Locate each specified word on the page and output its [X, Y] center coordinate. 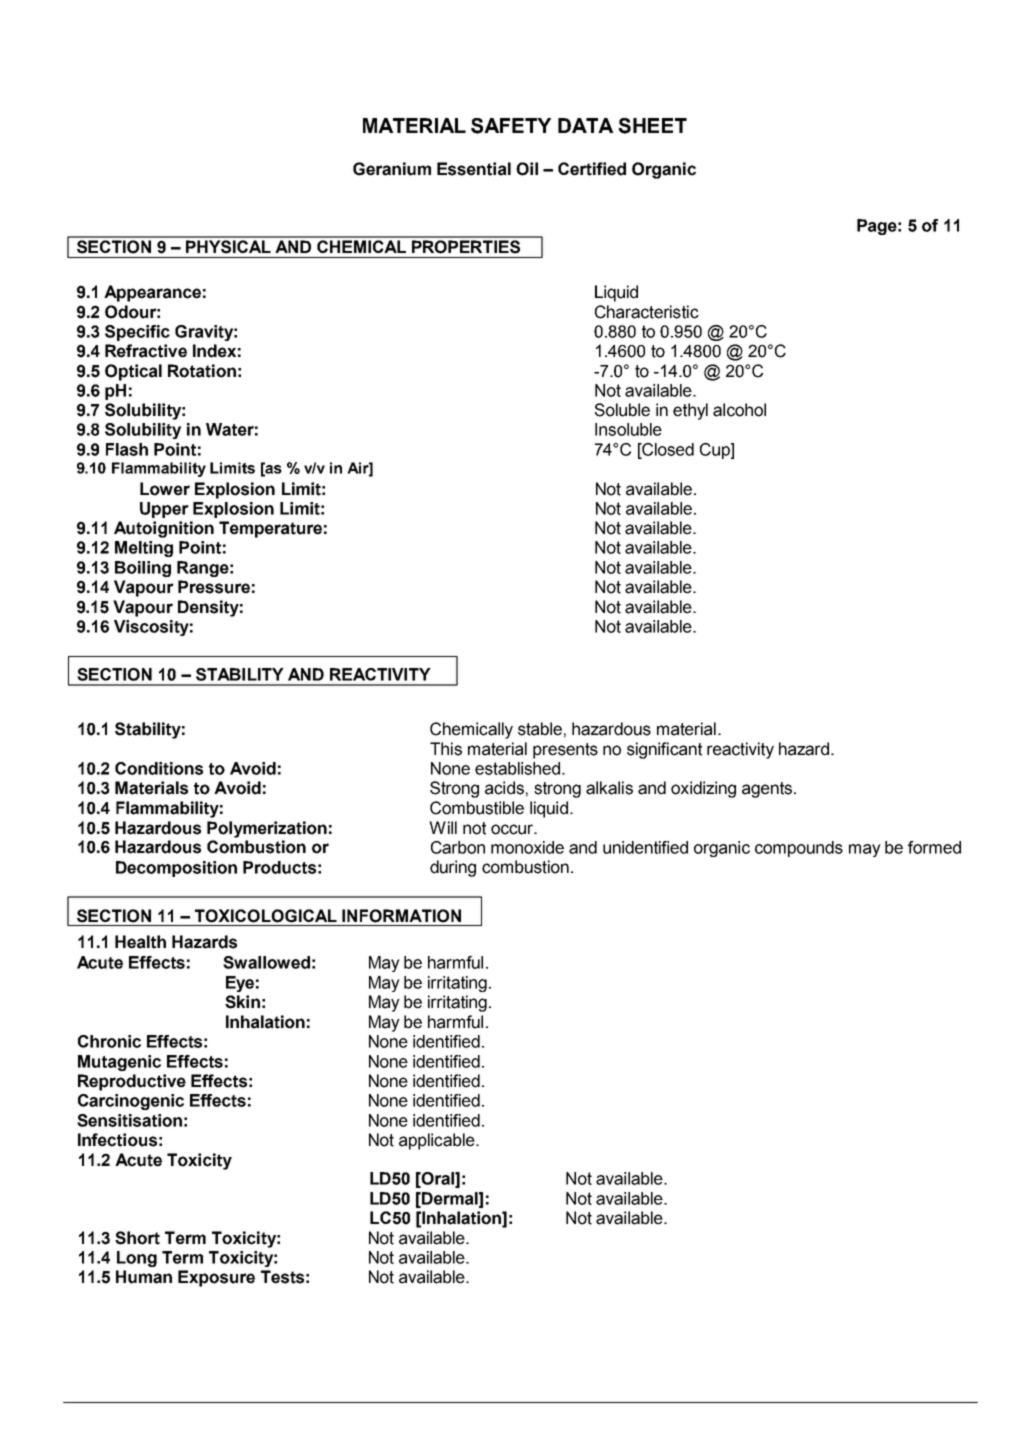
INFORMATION [401, 916]
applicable [438, 1141]
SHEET [652, 126]
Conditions [159, 768]
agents [767, 790]
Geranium [392, 169]
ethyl [690, 411]
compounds [799, 849]
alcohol [739, 410]
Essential [474, 169]
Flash [127, 449]
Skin [242, 1002]
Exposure [216, 1278]
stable [540, 729]
